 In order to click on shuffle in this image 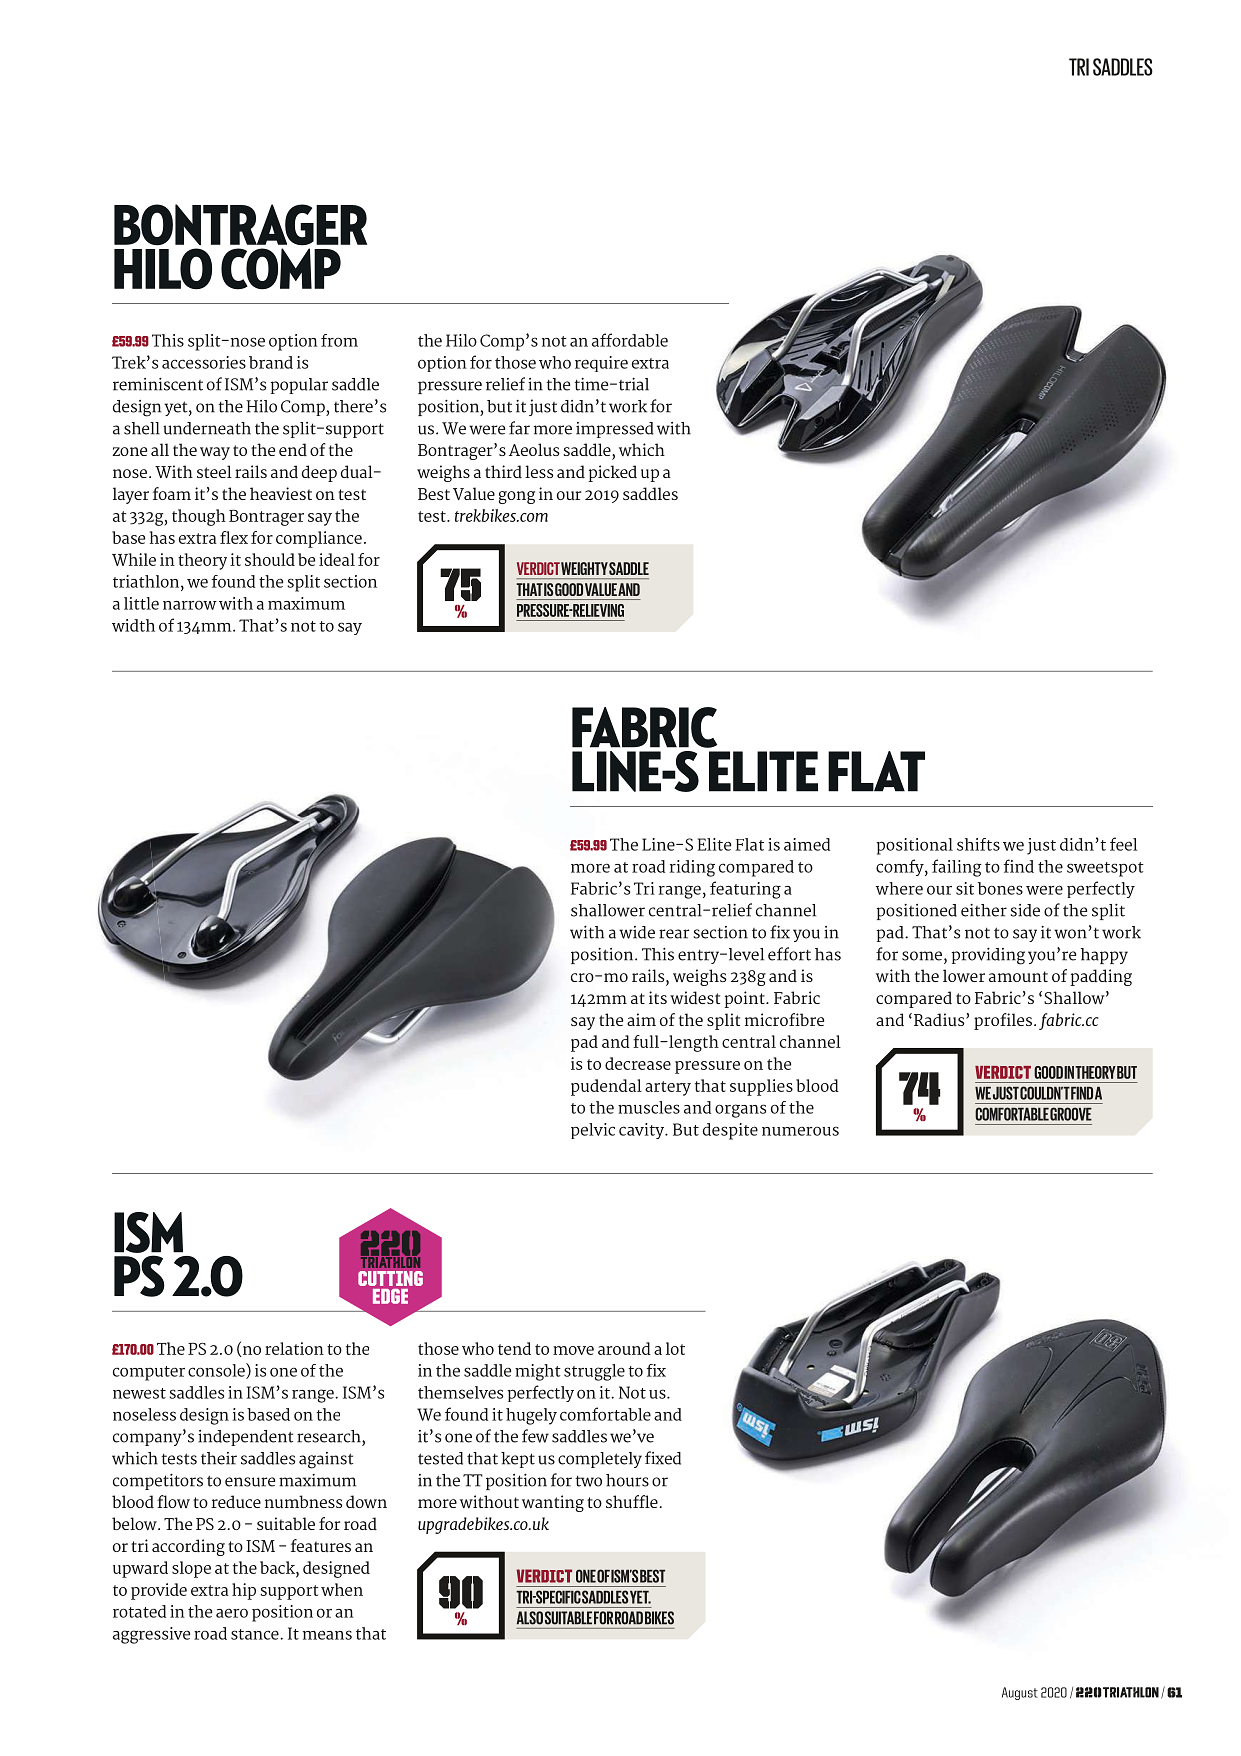, I will do `click(633, 1502)`.
